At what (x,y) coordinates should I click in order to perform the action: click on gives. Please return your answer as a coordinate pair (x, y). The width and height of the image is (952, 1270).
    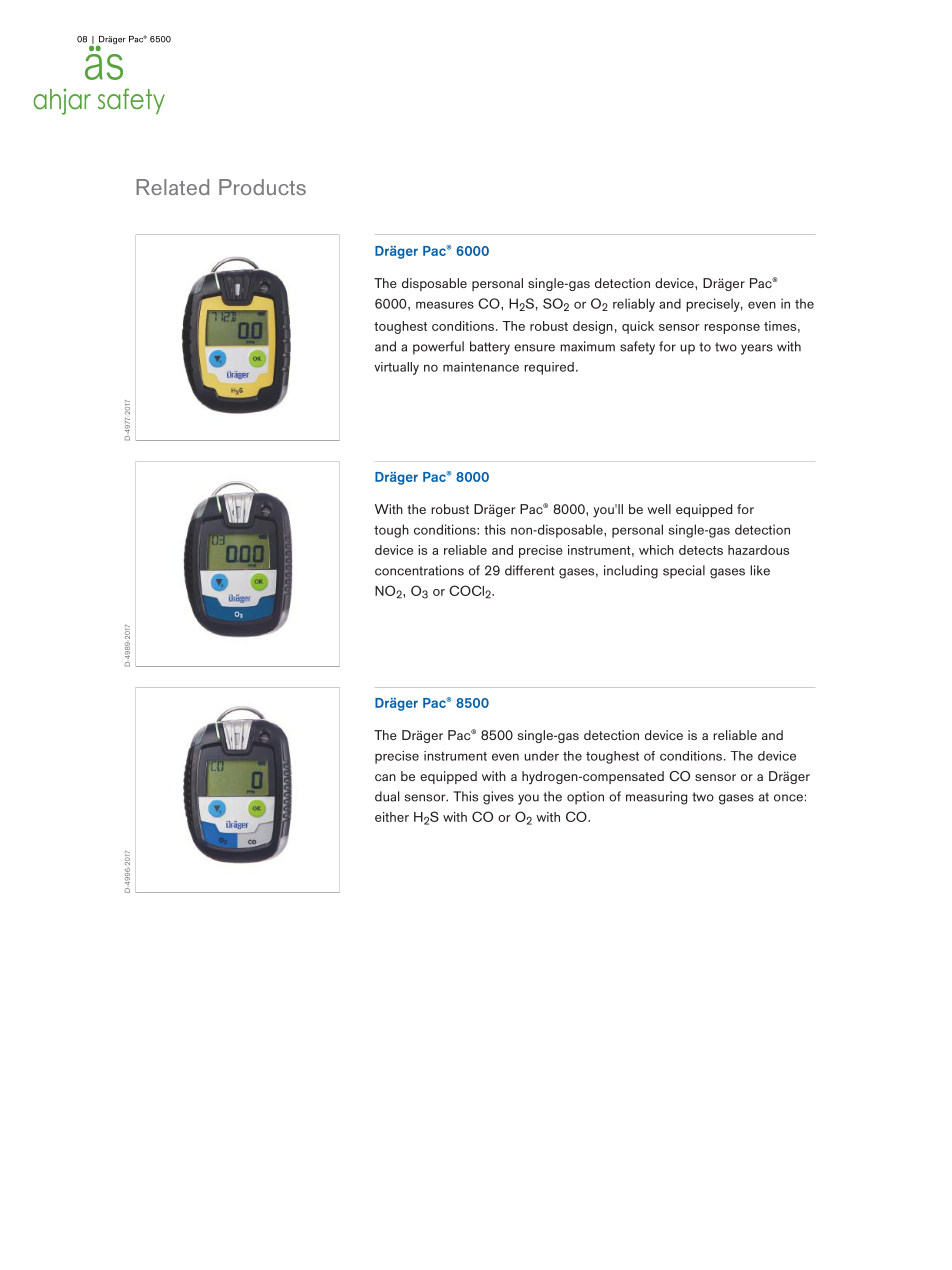
    Looking at the image, I should click on (498, 798).
